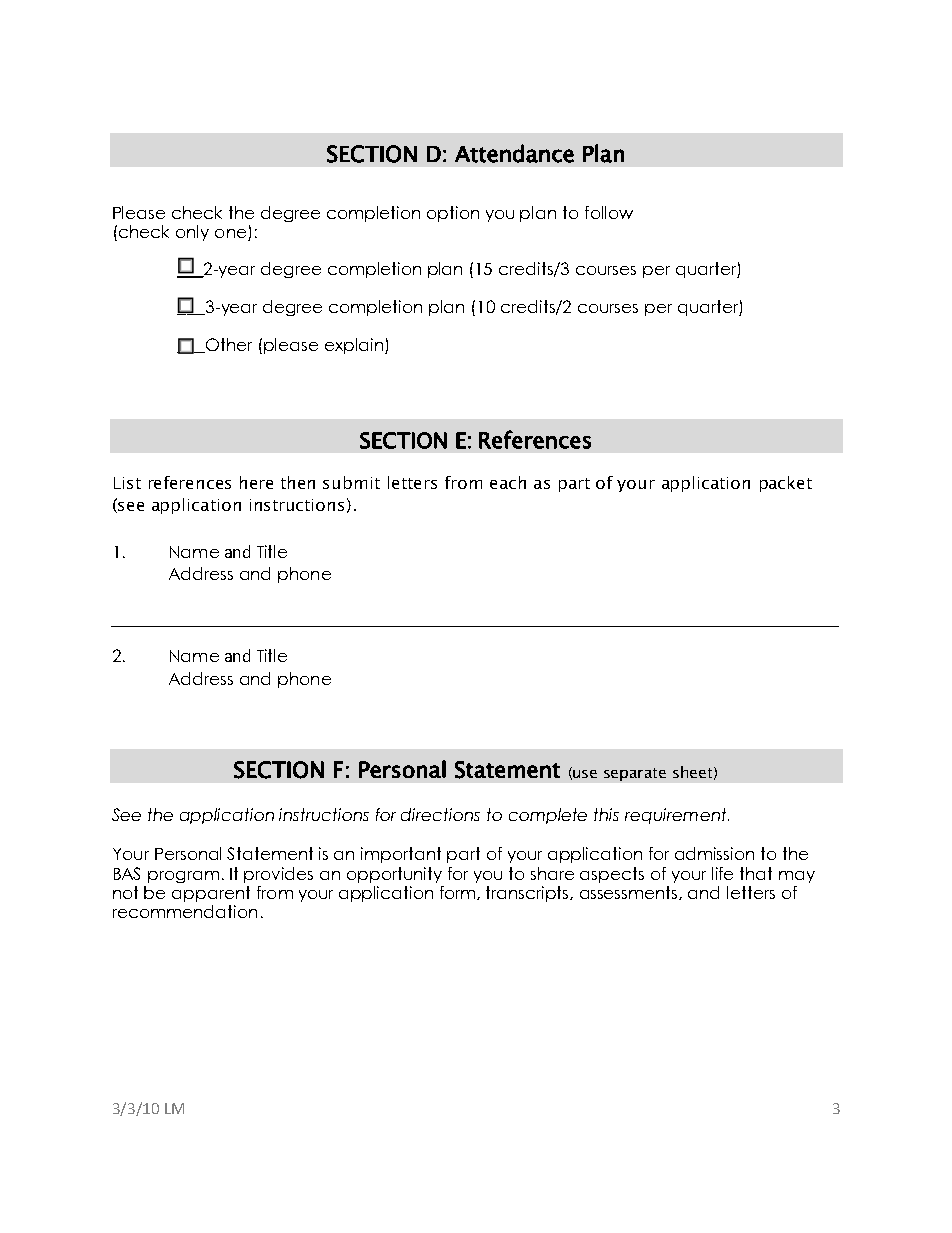 The image size is (952, 1233). What do you see at coordinates (508, 482) in the page?
I see `each` at bounding box center [508, 482].
